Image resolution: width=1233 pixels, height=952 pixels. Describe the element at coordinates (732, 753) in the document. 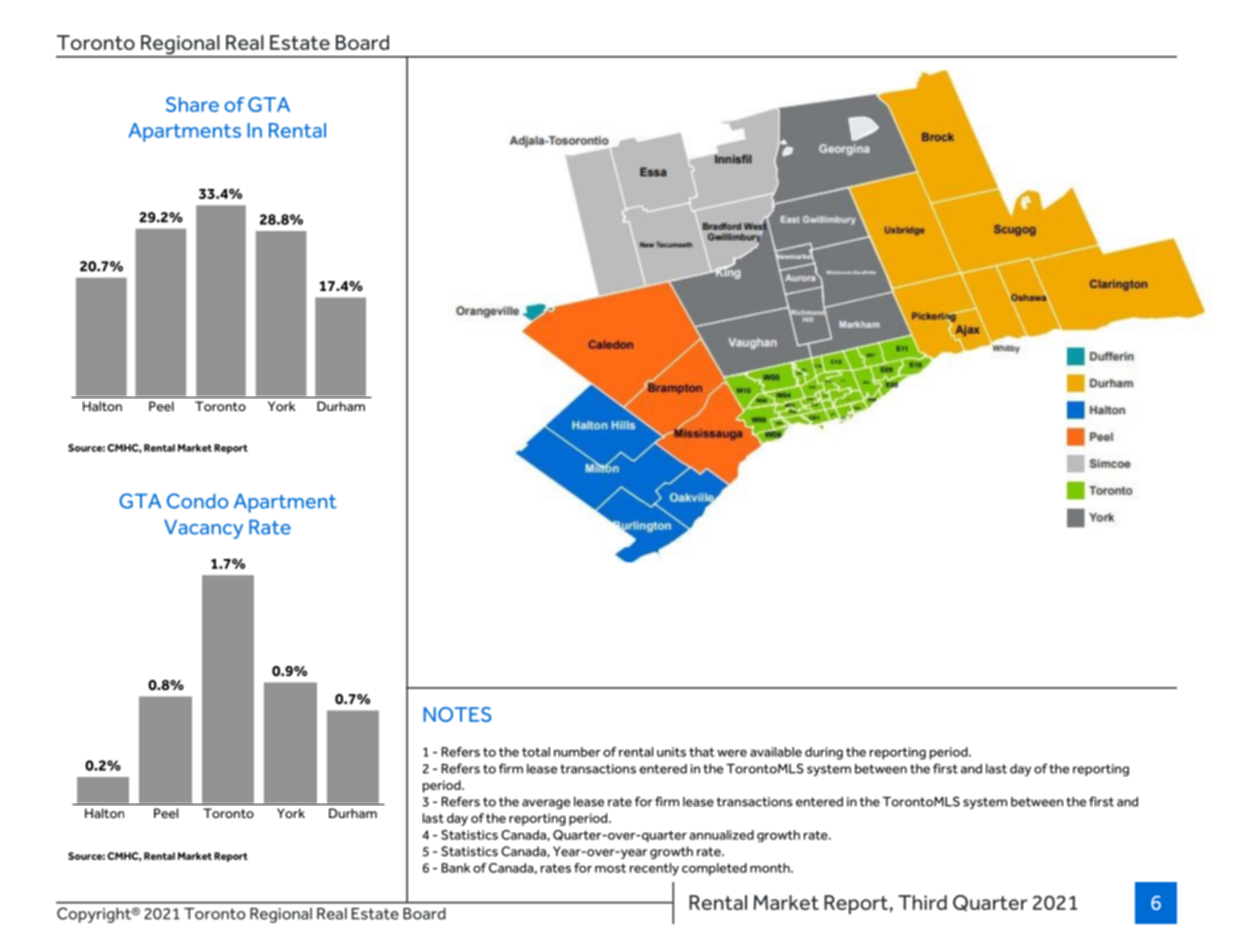

I see `were` at that location.
